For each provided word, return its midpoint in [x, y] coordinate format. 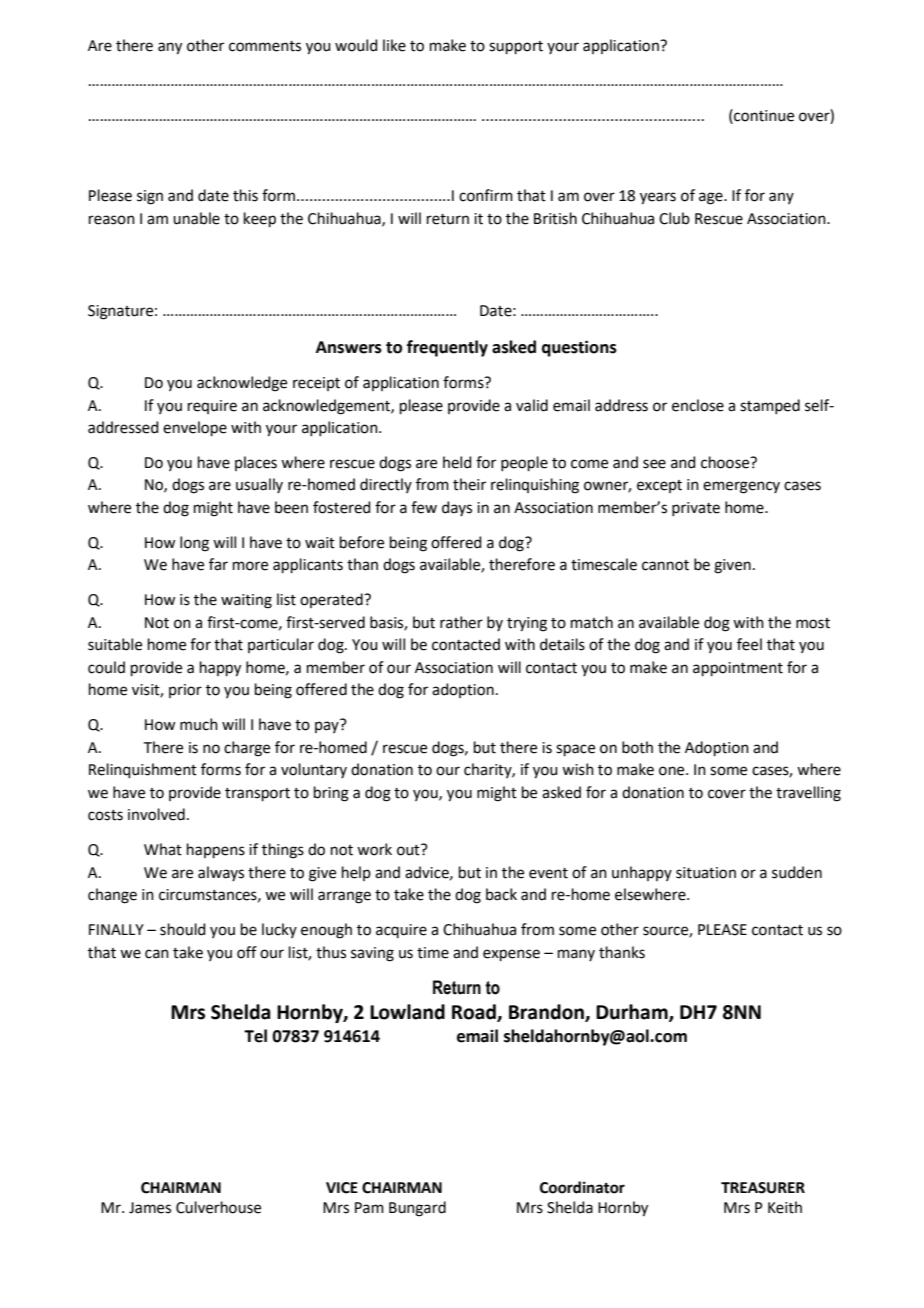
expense [511, 955]
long [194, 544]
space [575, 750]
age [712, 198]
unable [196, 218]
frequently [447, 348]
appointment [738, 669]
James [150, 1208]
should [183, 929]
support [516, 47]
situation [706, 873]
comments [265, 46]
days [457, 508]
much [199, 724]
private [696, 509]
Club [674, 218]
